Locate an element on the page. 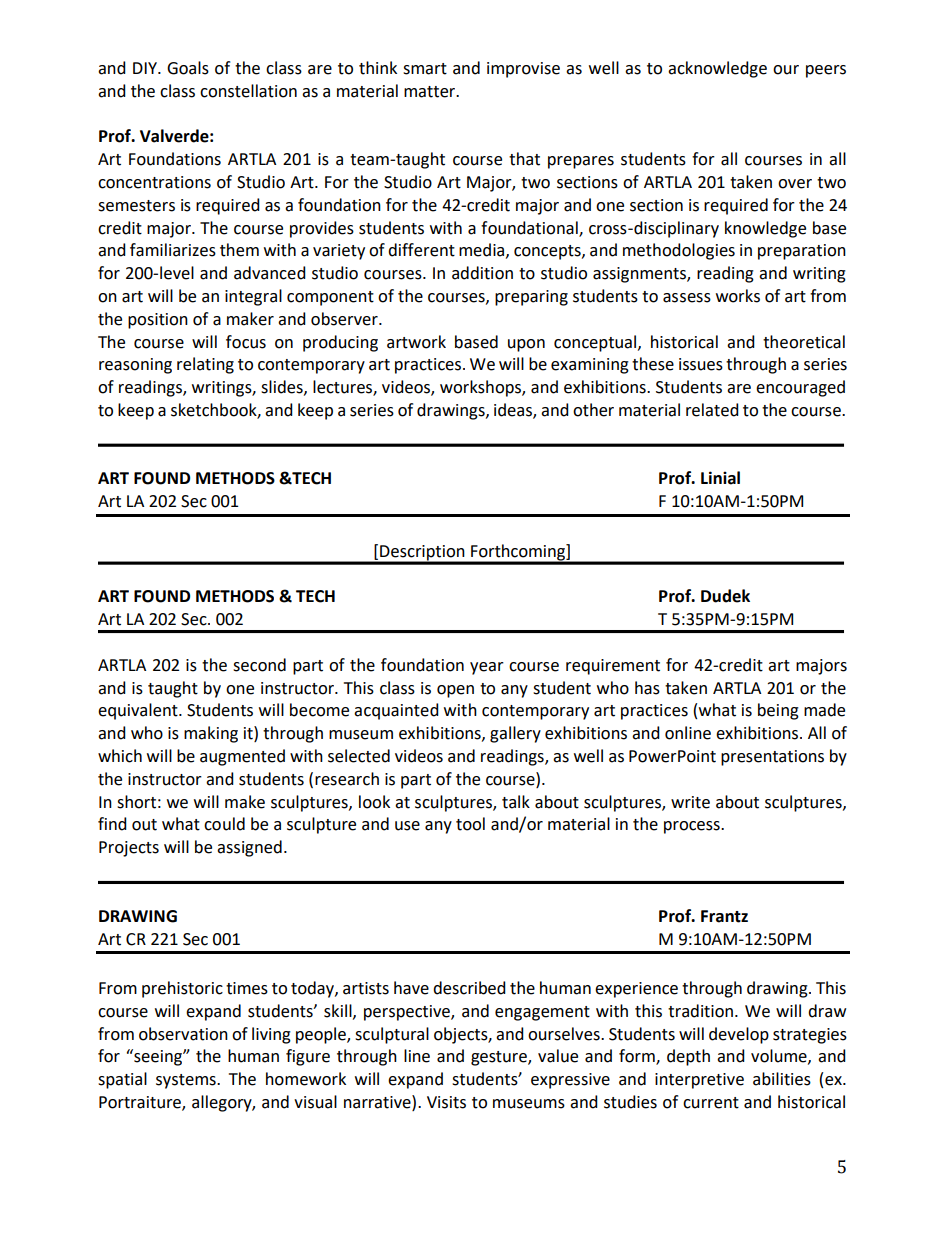 The height and width of the document is (1233, 952). making is located at coordinates (211, 734).
